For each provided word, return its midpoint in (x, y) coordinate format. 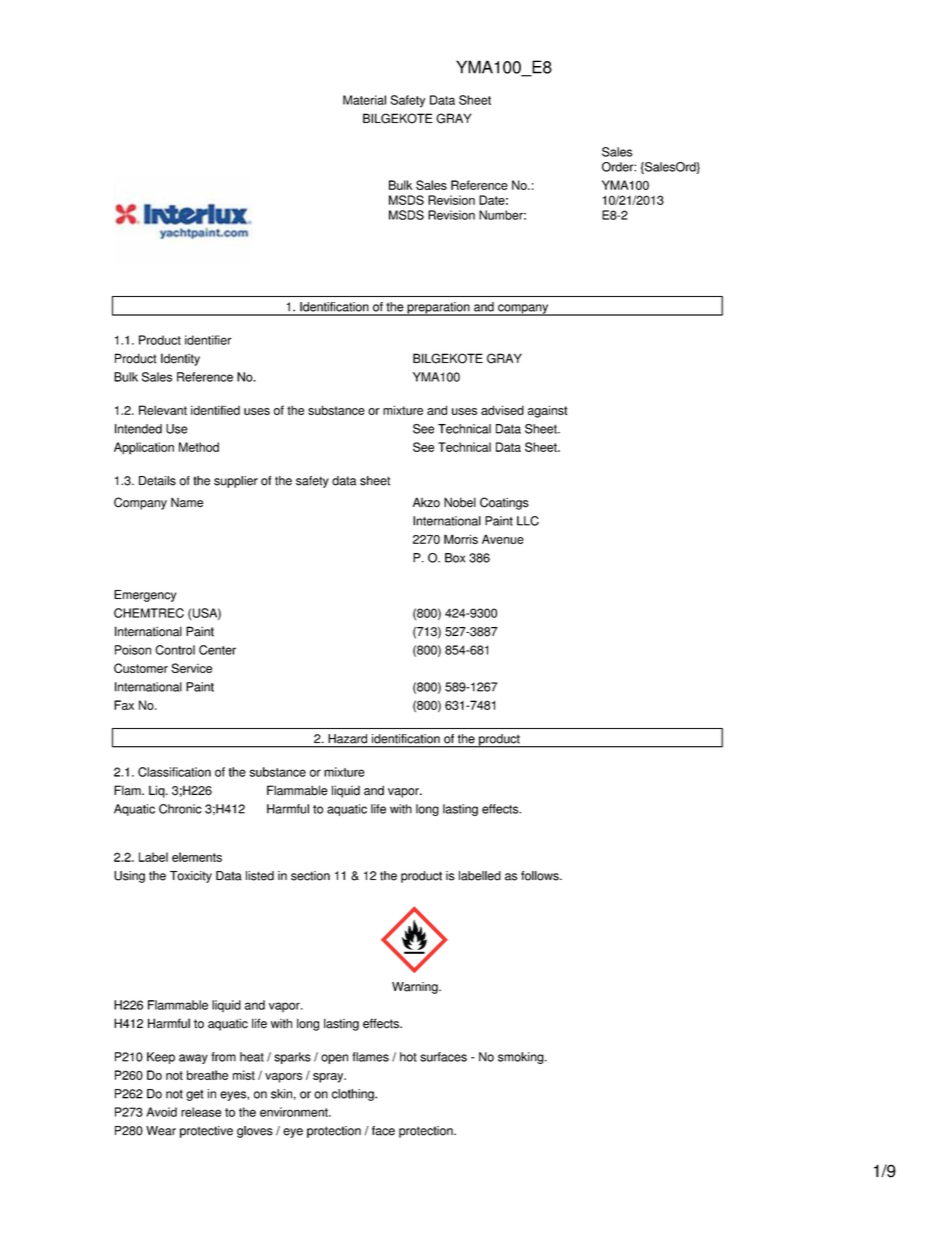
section (310, 876)
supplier (236, 482)
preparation (438, 309)
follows (541, 876)
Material (364, 100)
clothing (354, 1095)
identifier (208, 340)
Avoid (161, 1112)
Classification (174, 772)
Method (199, 447)
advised (502, 410)
